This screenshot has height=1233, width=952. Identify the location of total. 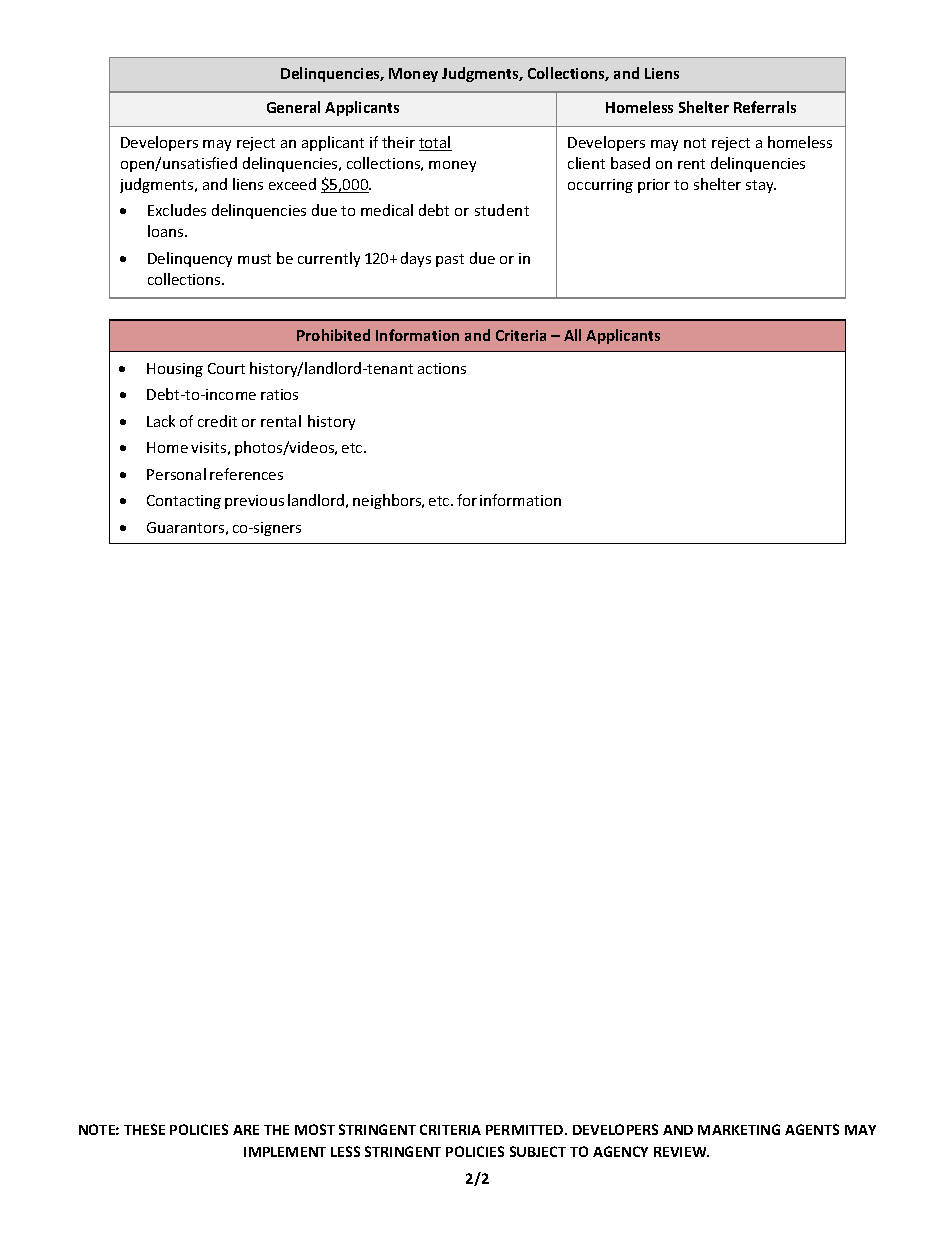
(435, 143).
